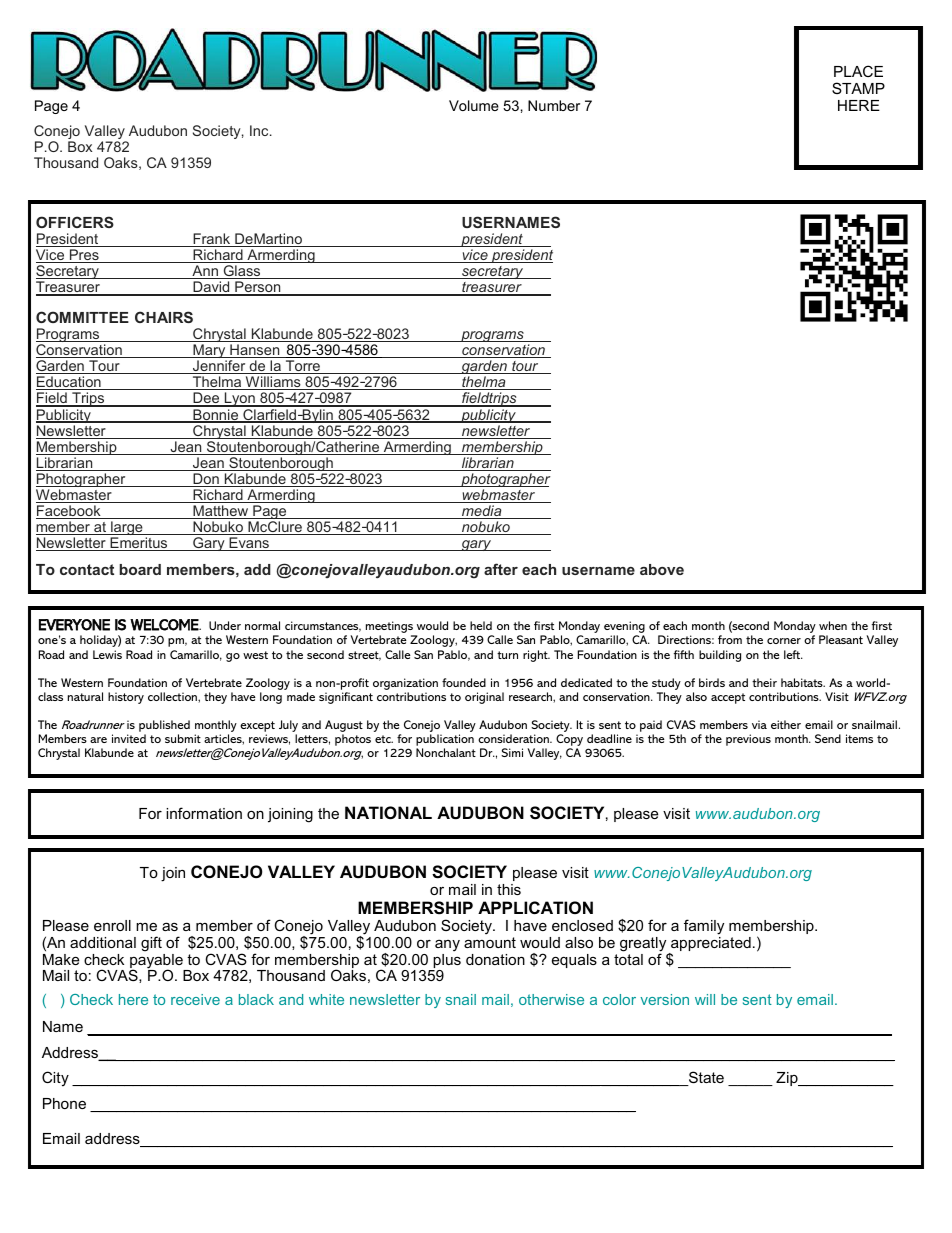 The height and width of the screenshot is (1233, 952). I want to click on STAMP, so click(858, 88).
